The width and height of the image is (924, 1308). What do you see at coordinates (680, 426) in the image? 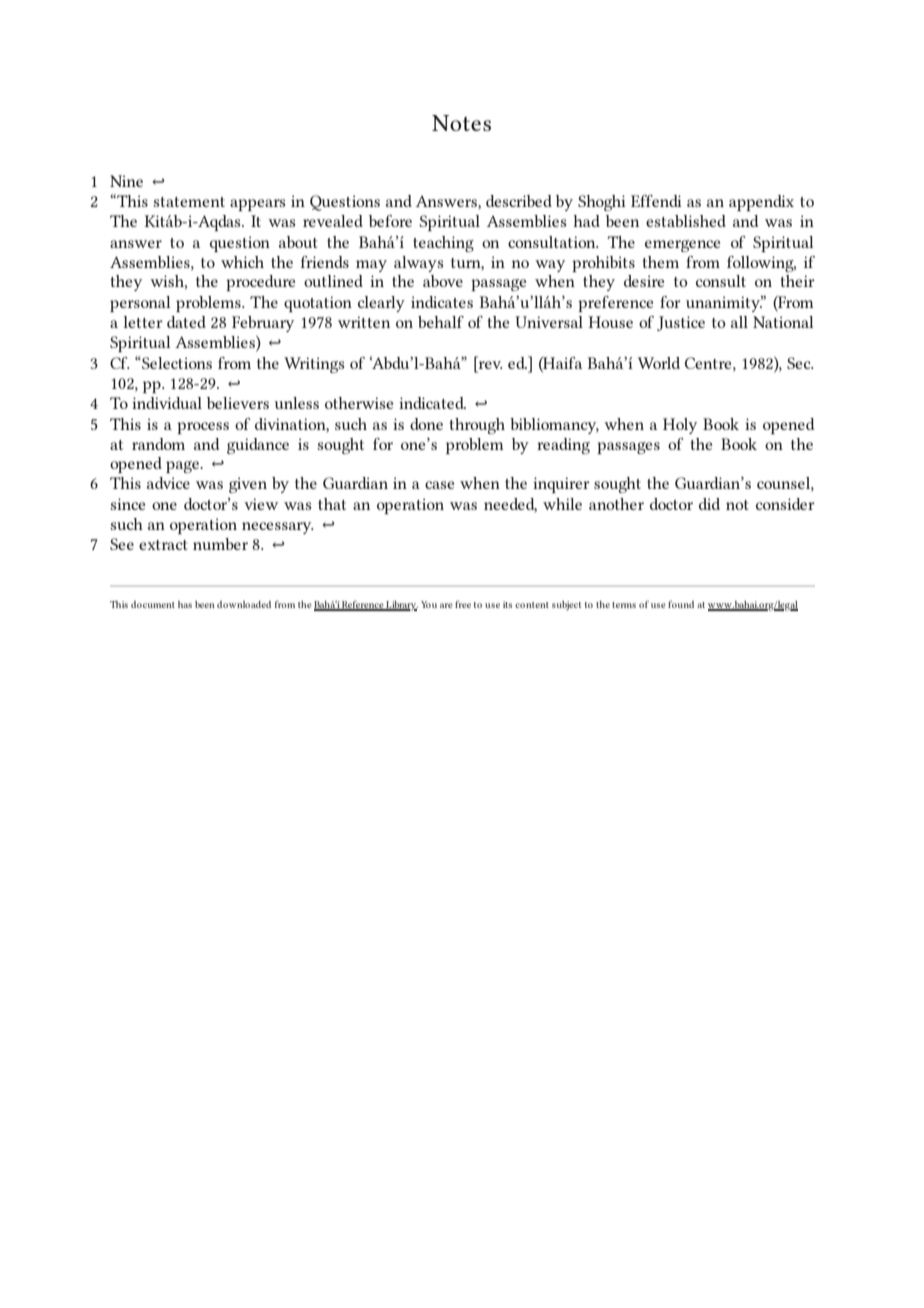
I see `Holy` at bounding box center [680, 426].
